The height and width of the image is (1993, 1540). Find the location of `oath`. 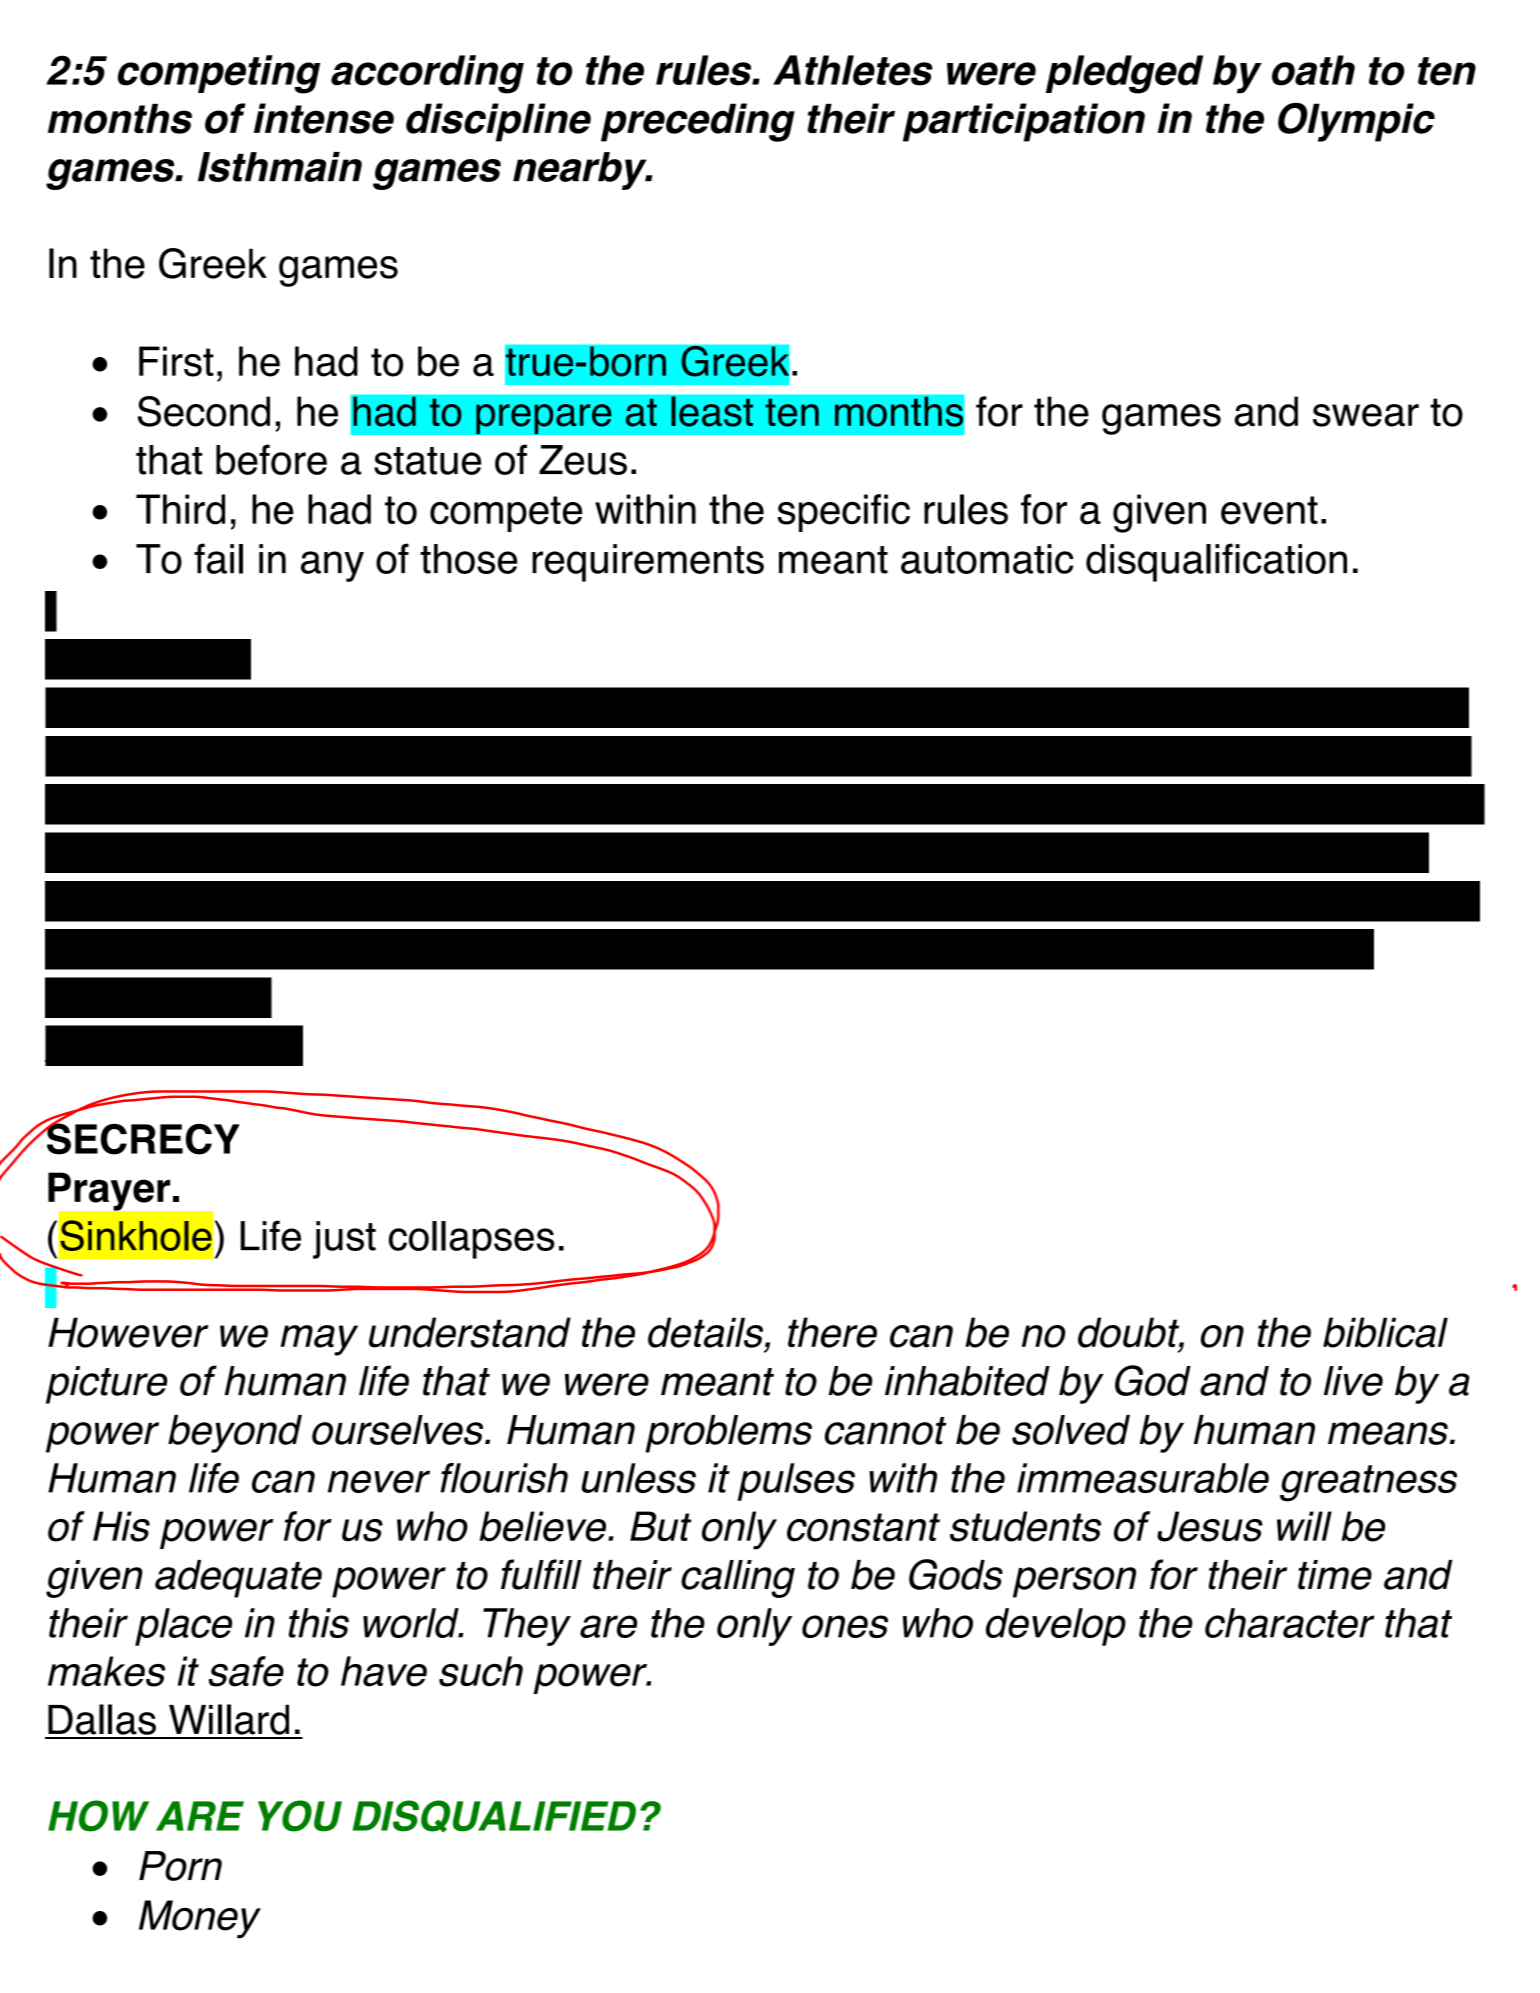

oath is located at coordinates (1313, 70).
